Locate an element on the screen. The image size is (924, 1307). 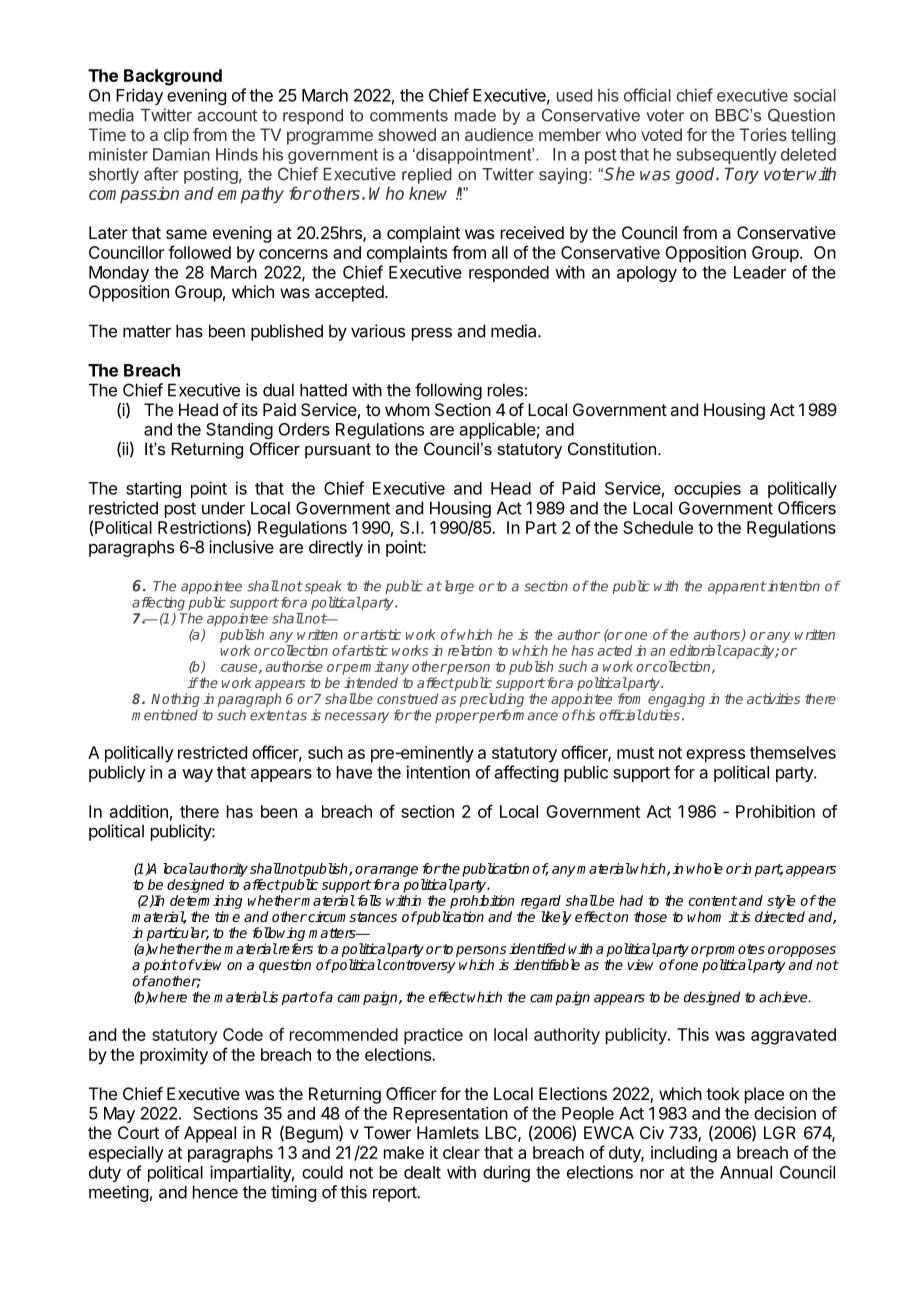
content is located at coordinates (713, 901).
